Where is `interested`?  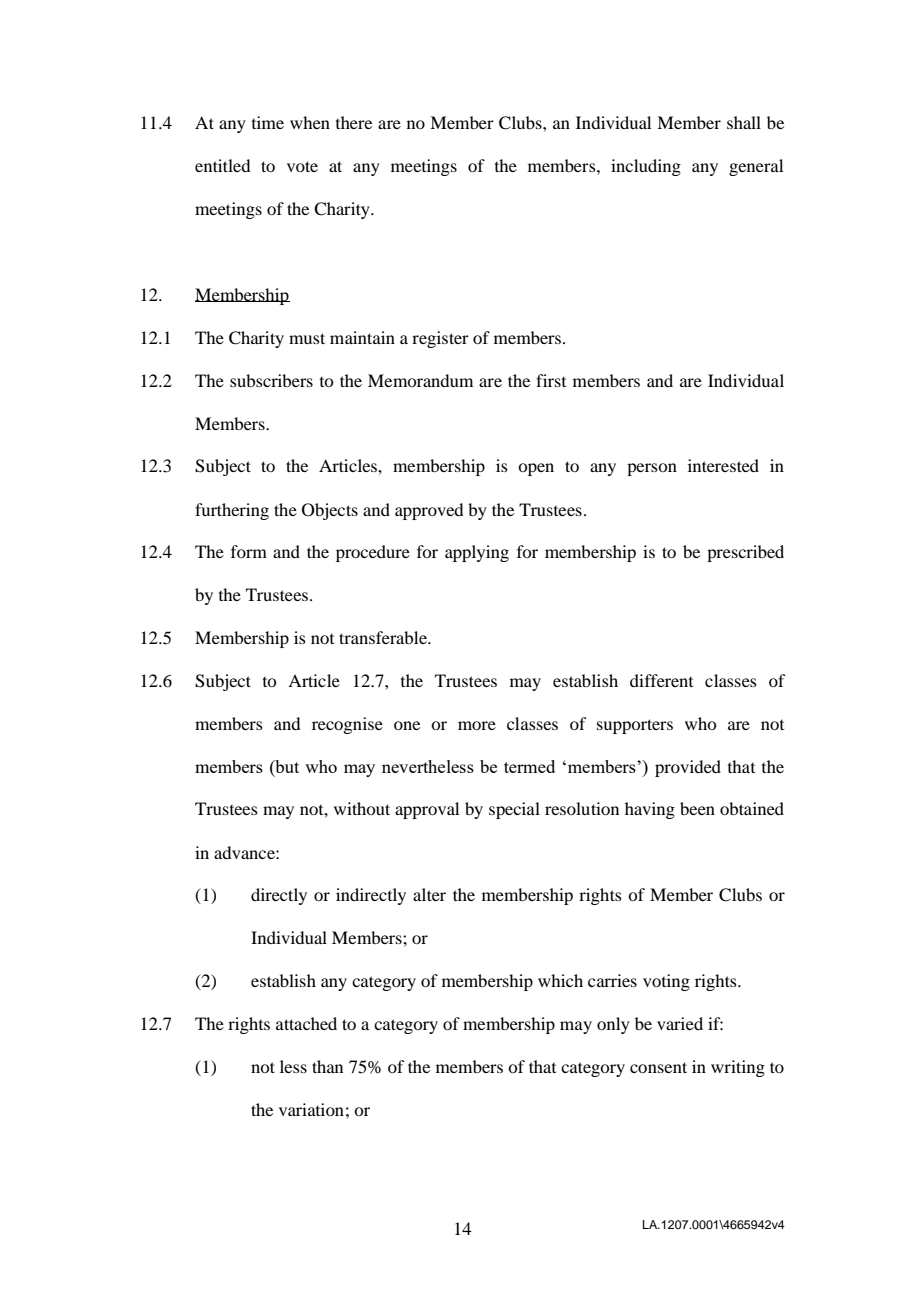
interested is located at coordinates (723, 465).
